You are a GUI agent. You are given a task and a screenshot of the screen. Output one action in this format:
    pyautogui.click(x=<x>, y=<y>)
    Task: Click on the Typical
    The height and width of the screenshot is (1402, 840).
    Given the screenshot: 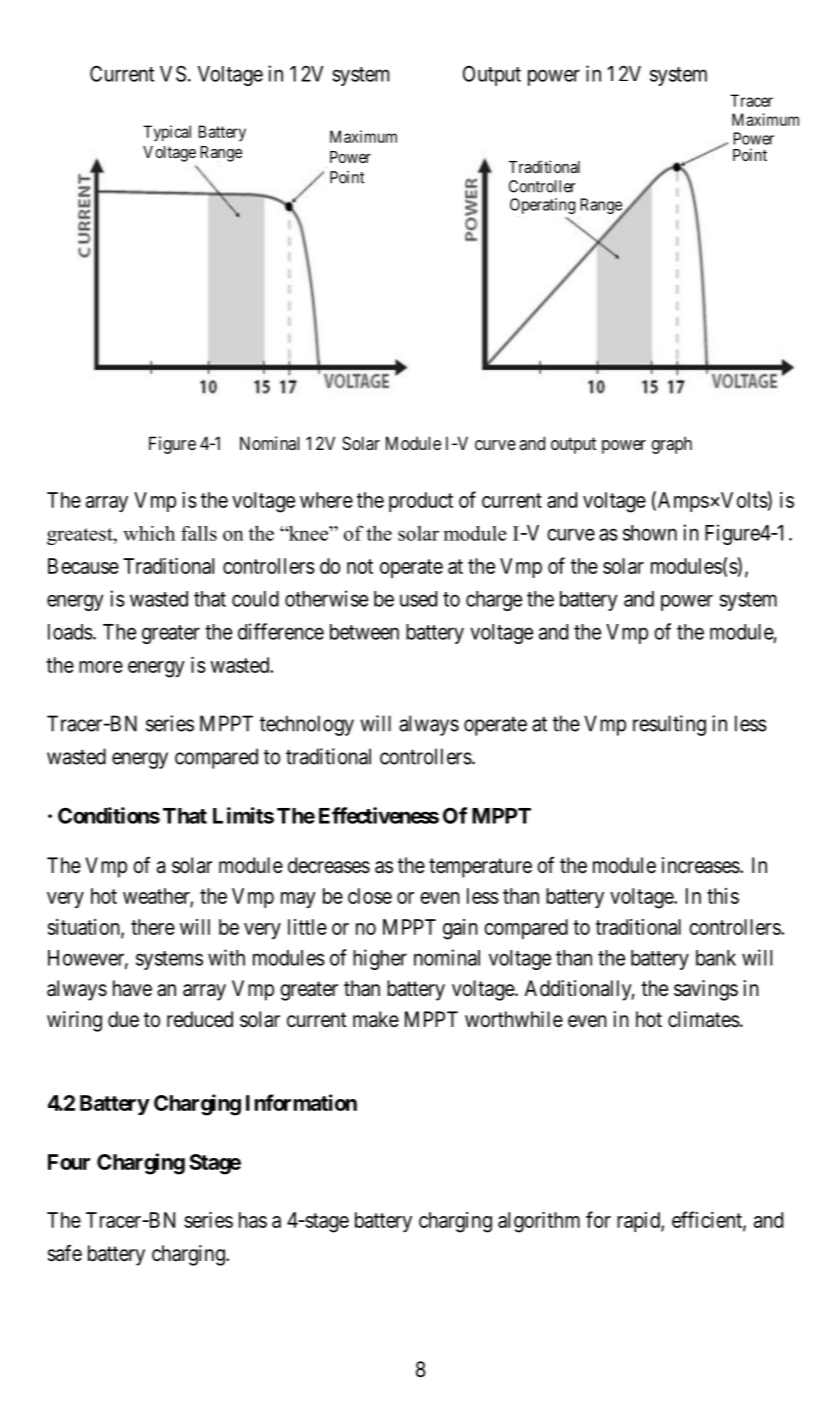 What is the action you would take?
    pyautogui.click(x=167, y=133)
